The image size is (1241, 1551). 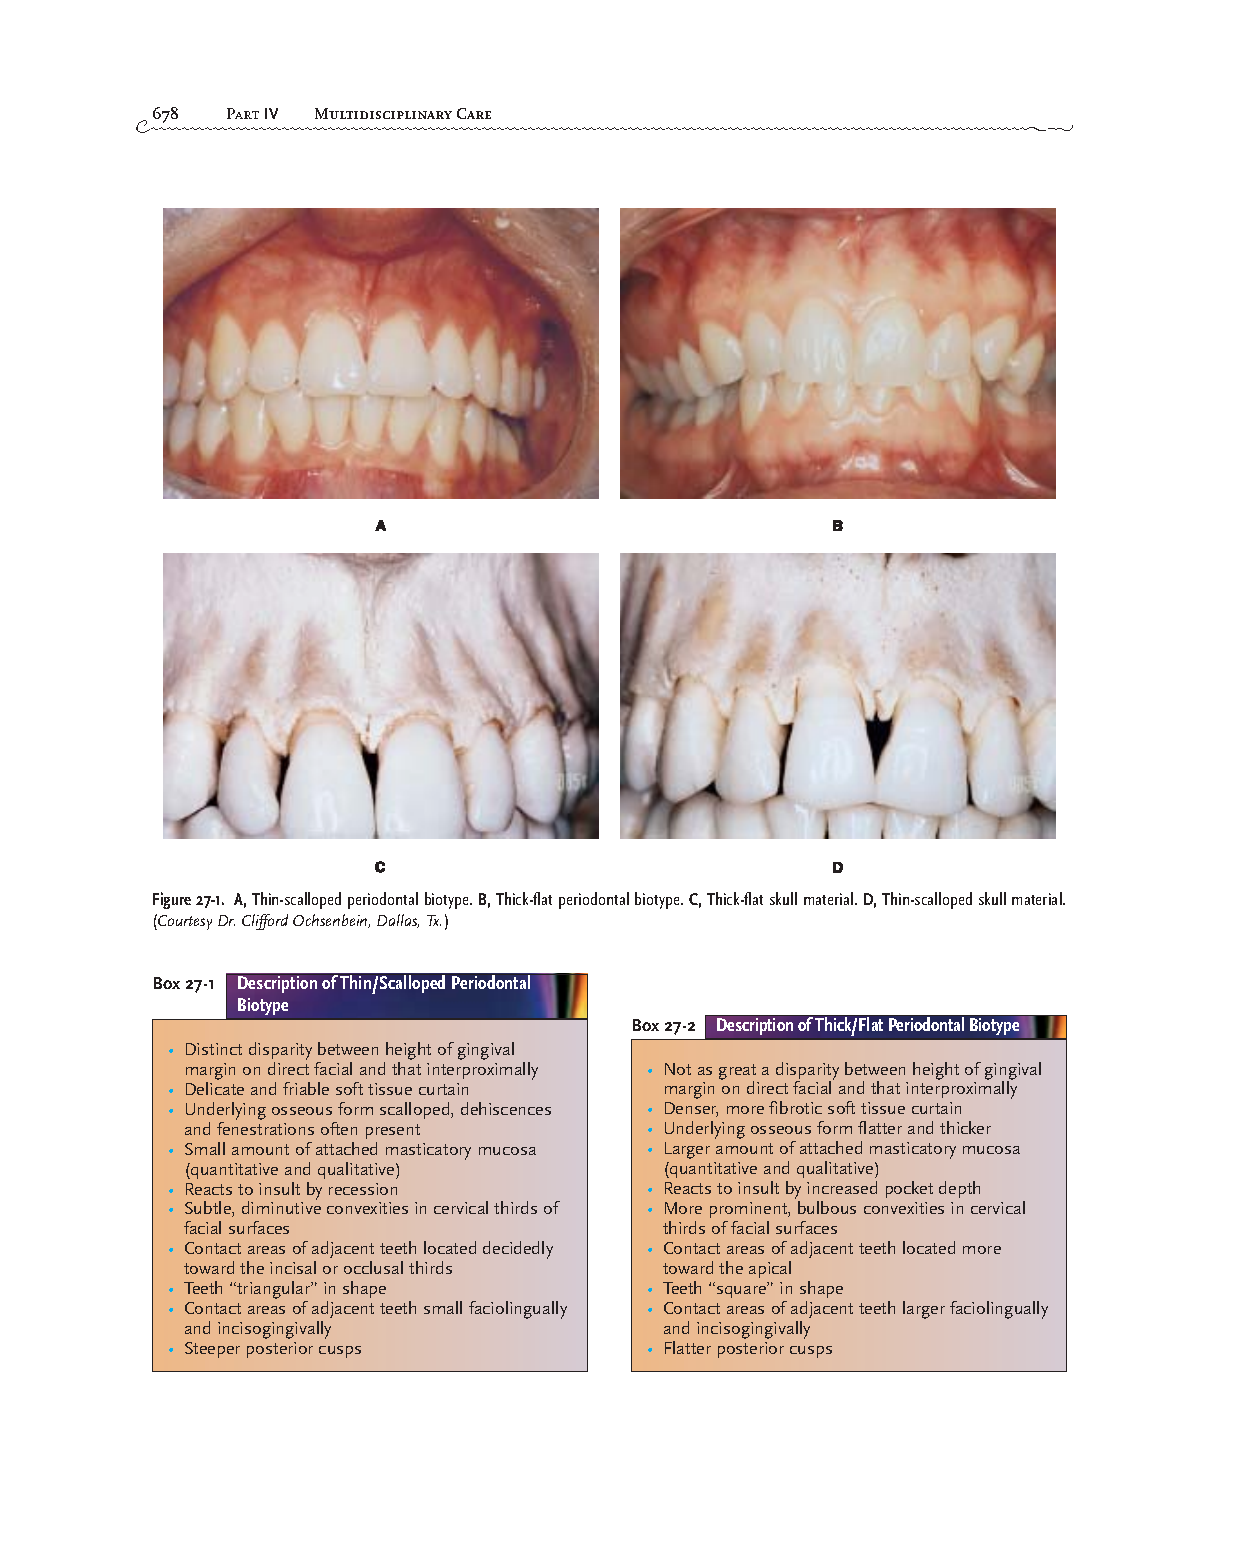 What do you see at coordinates (265, 922) in the document?
I see `Clifford` at bounding box center [265, 922].
